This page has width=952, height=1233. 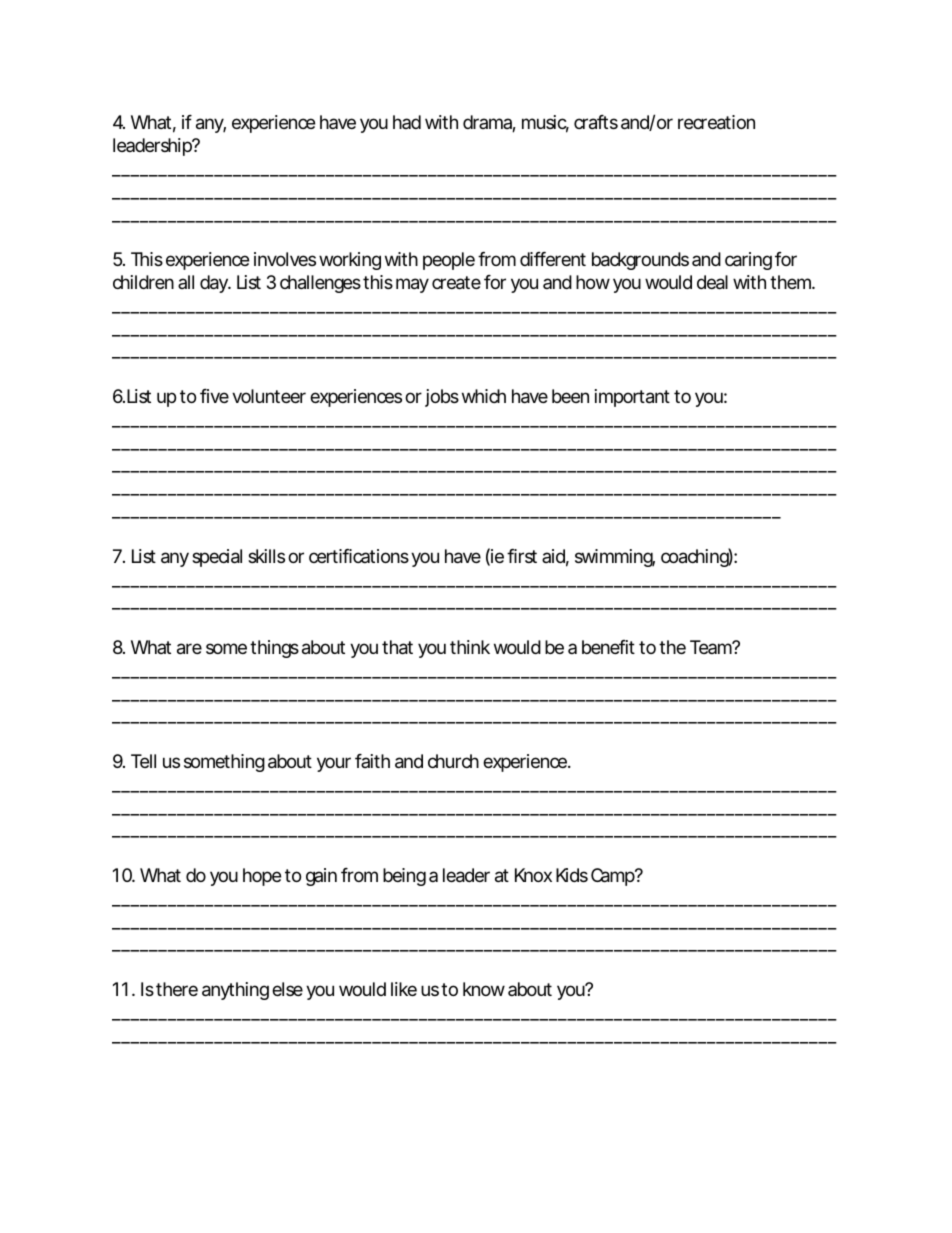 I want to click on had, so click(x=407, y=122).
